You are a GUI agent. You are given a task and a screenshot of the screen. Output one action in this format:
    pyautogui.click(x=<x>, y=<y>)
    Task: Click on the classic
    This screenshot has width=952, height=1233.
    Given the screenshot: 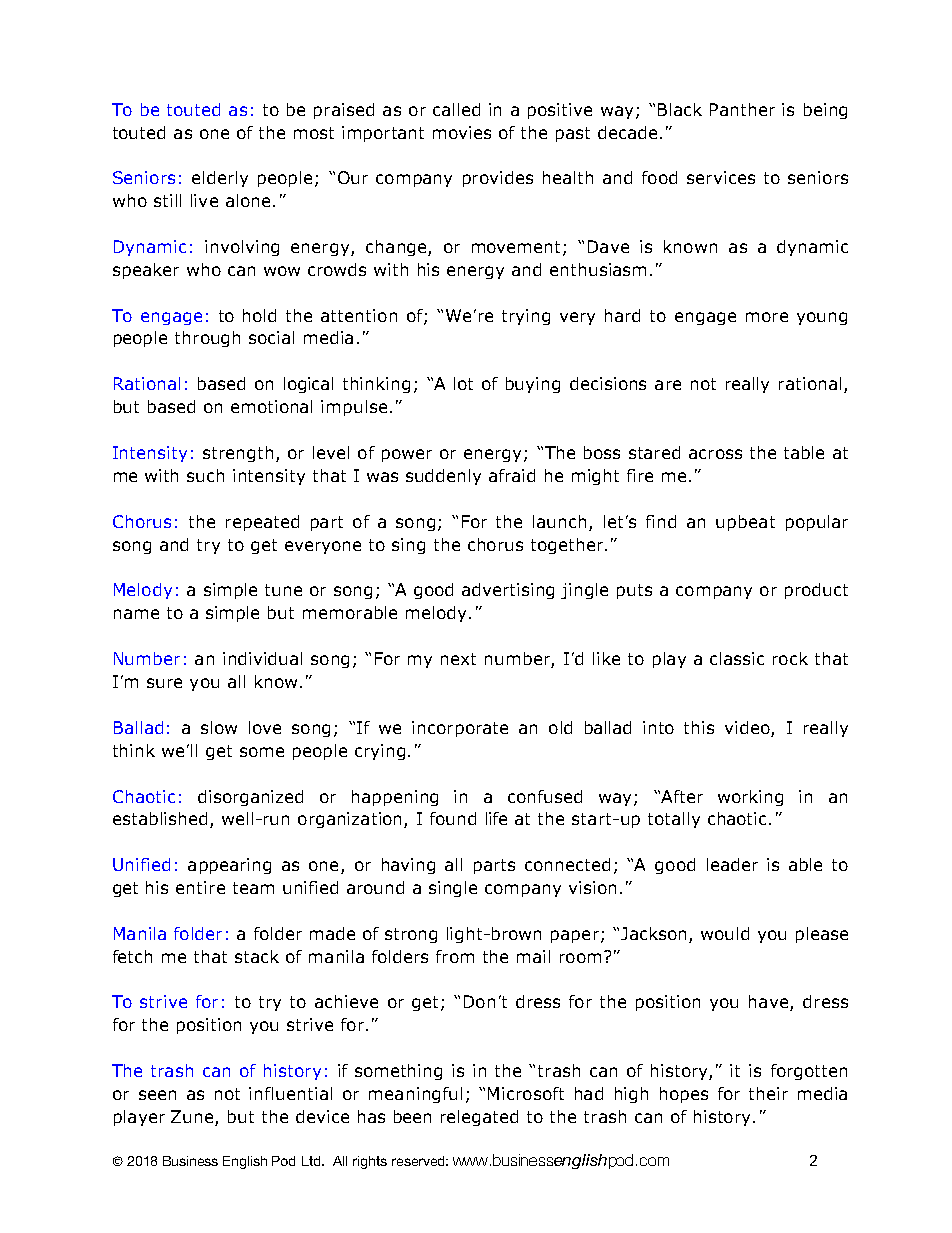 What is the action you would take?
    pyautogui.click(x=737, y=658)
